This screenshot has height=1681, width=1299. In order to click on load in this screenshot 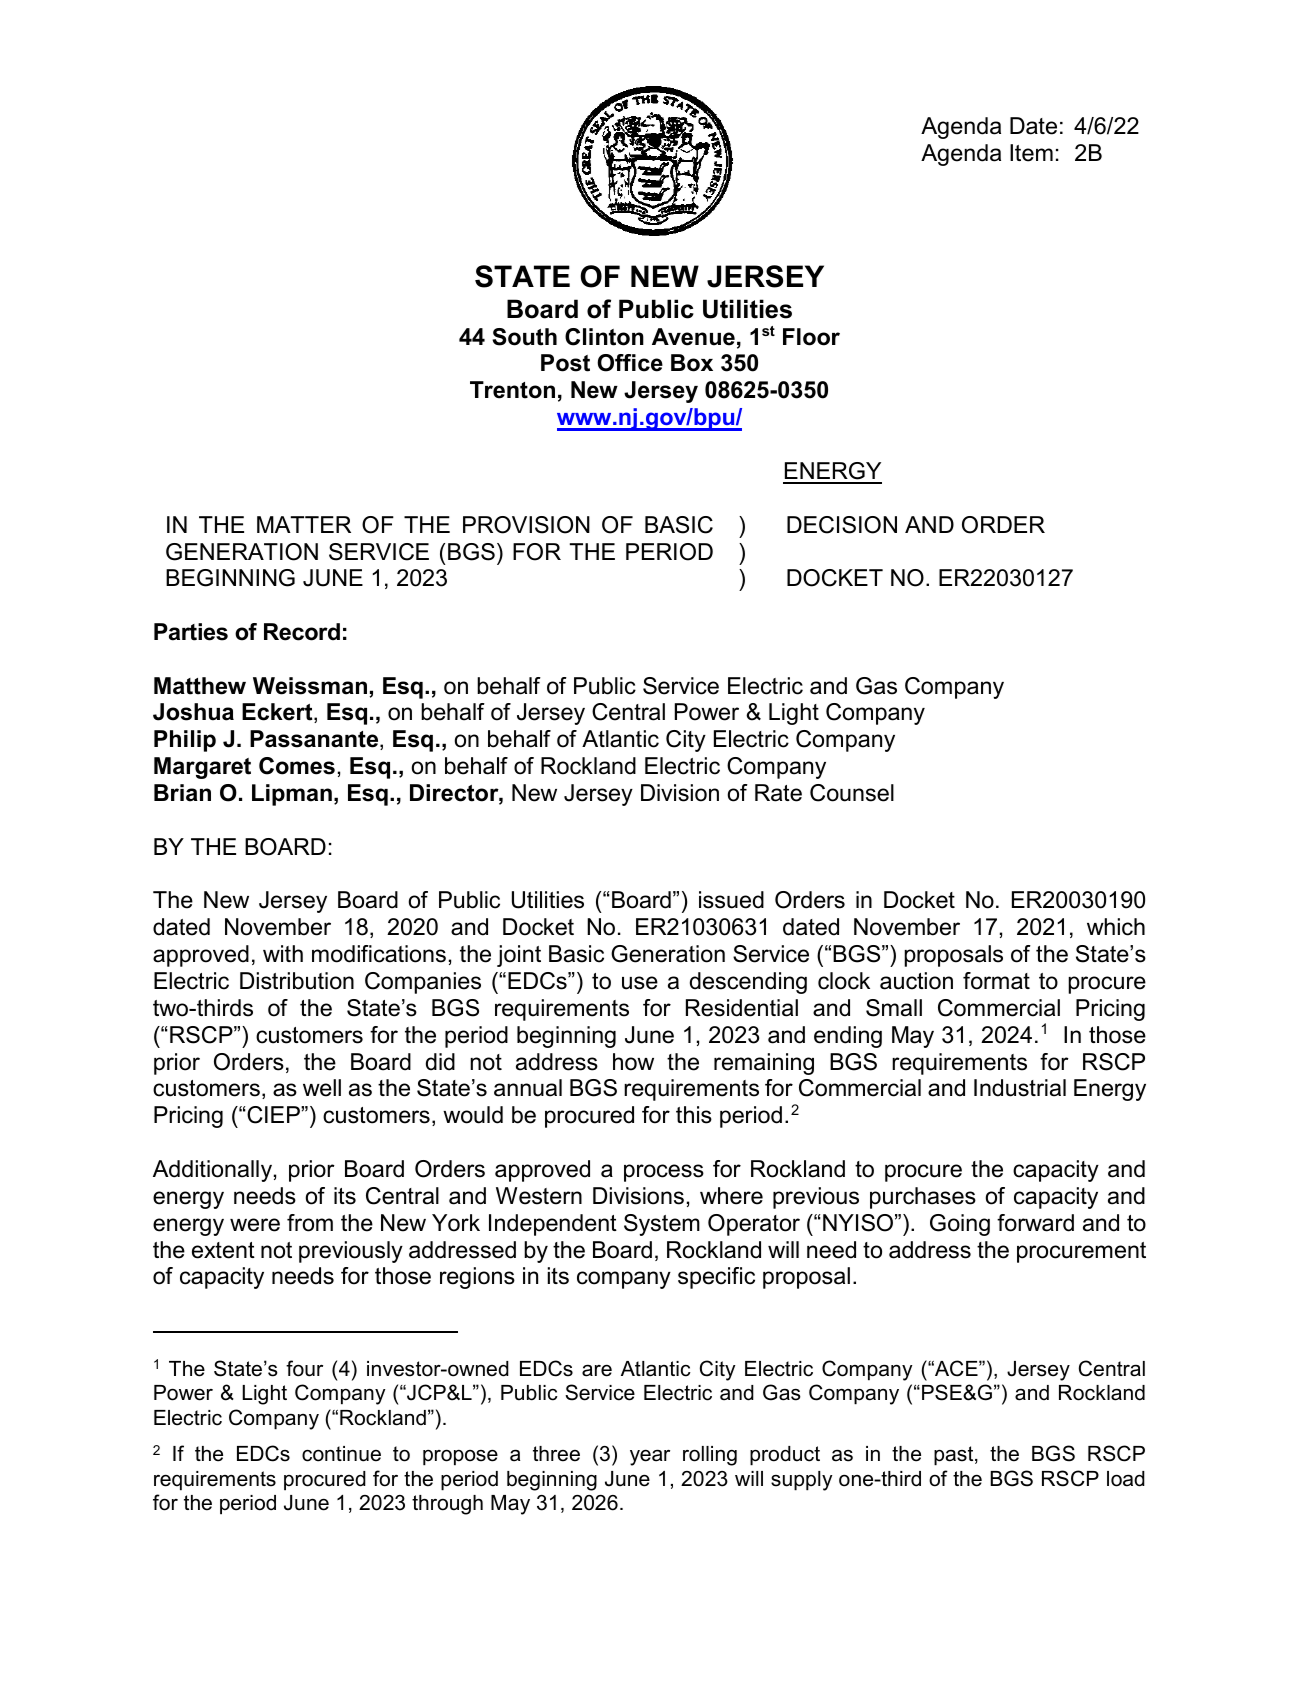, I will do `click(1126, 1479)`.
